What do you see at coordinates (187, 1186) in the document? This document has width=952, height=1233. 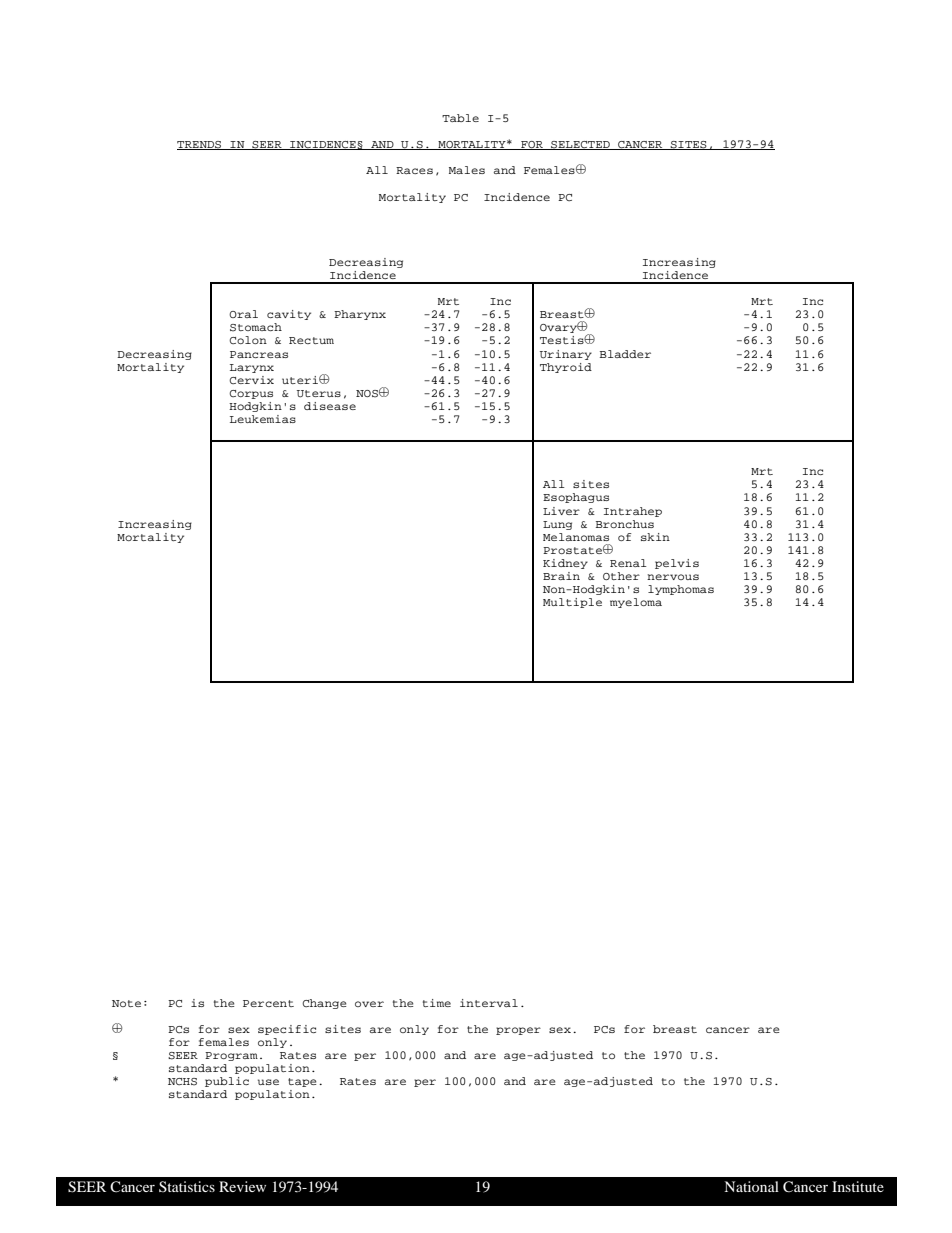 I see `Statistics` at bounding box center [187, 1186].
